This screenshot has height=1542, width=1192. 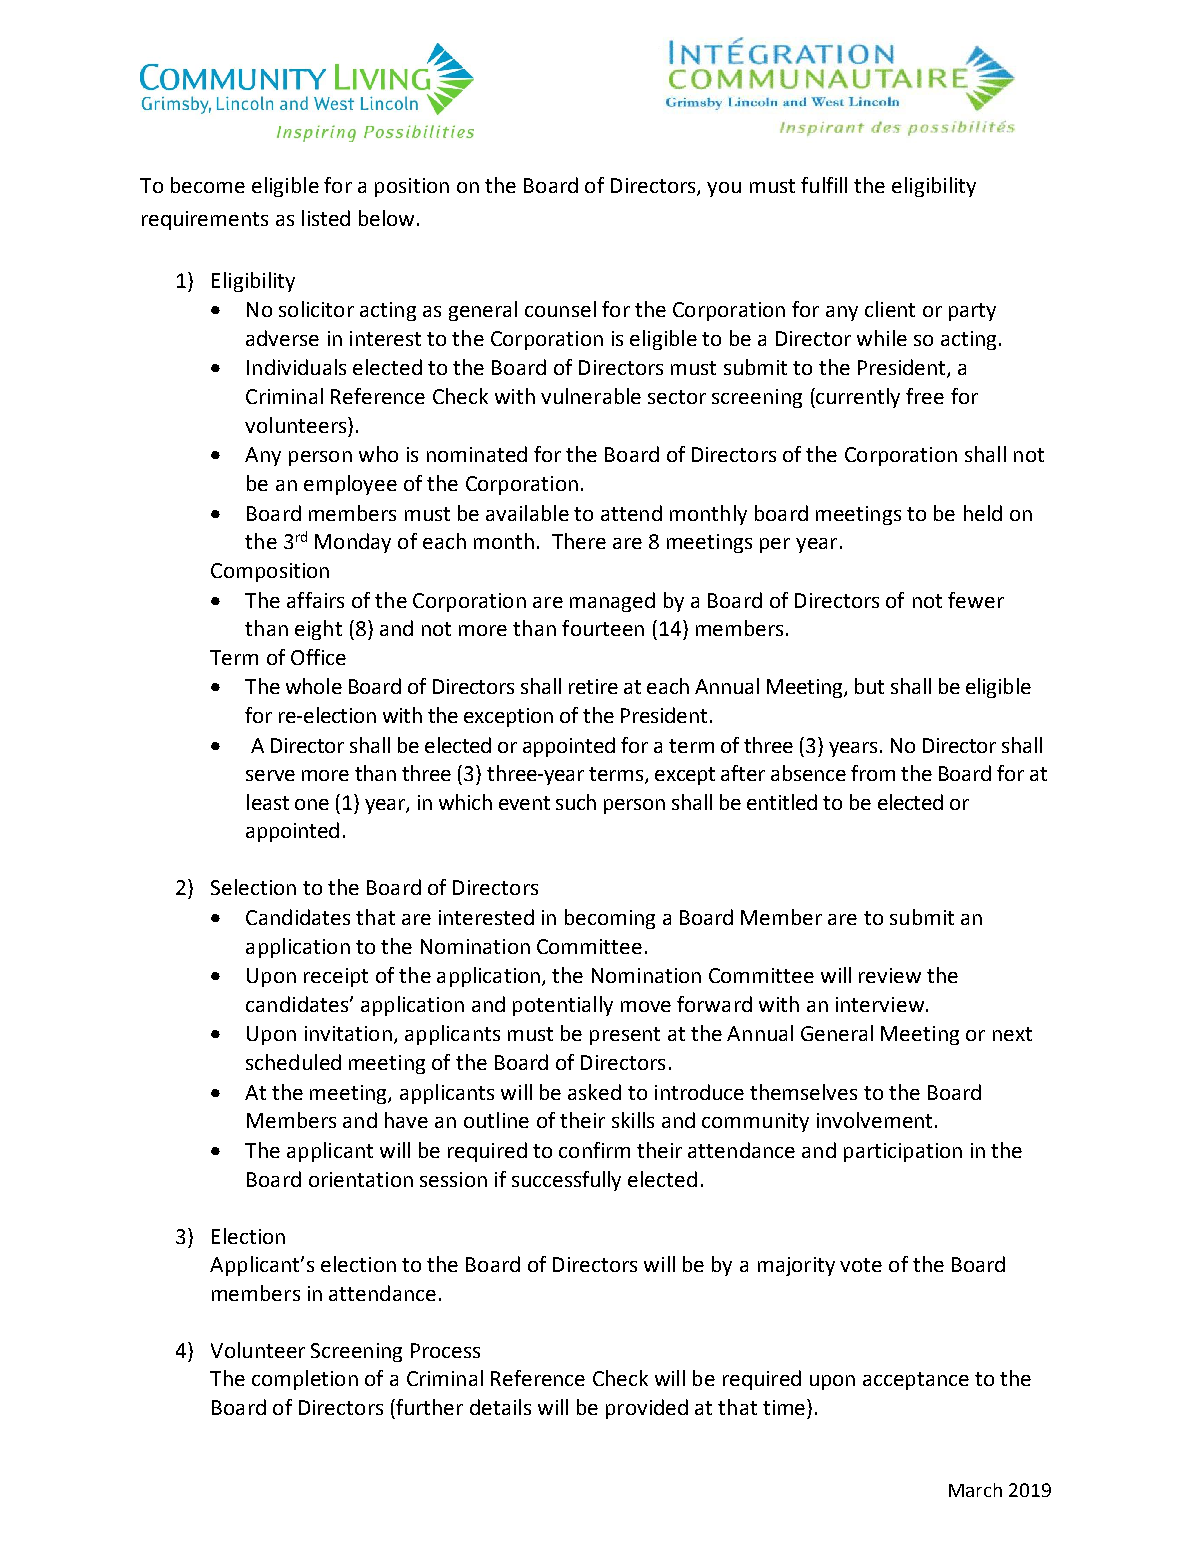 I want to click on interview, so click(x=880, y=1004).
